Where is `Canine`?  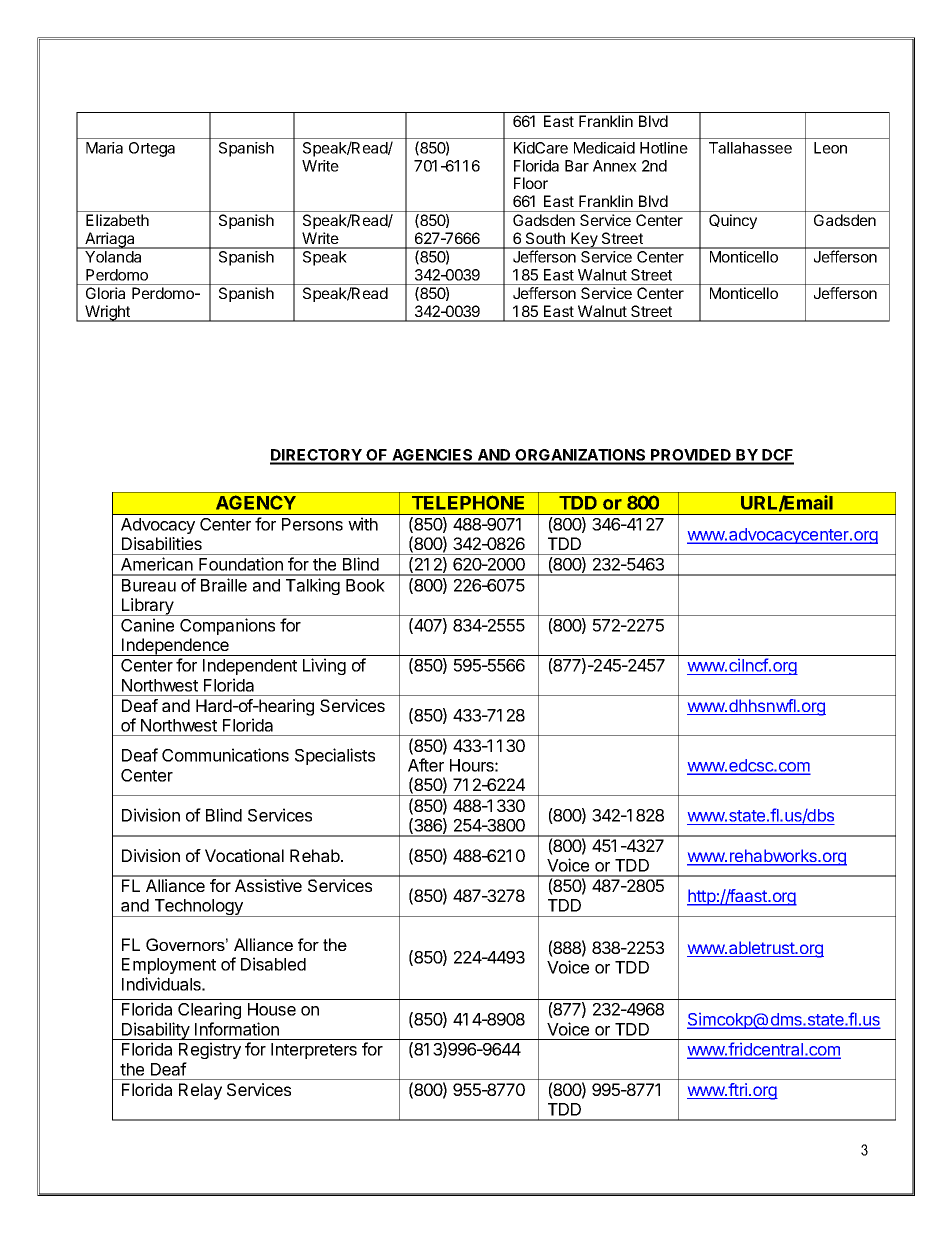 Canine is located at coordinates (147, 625).
